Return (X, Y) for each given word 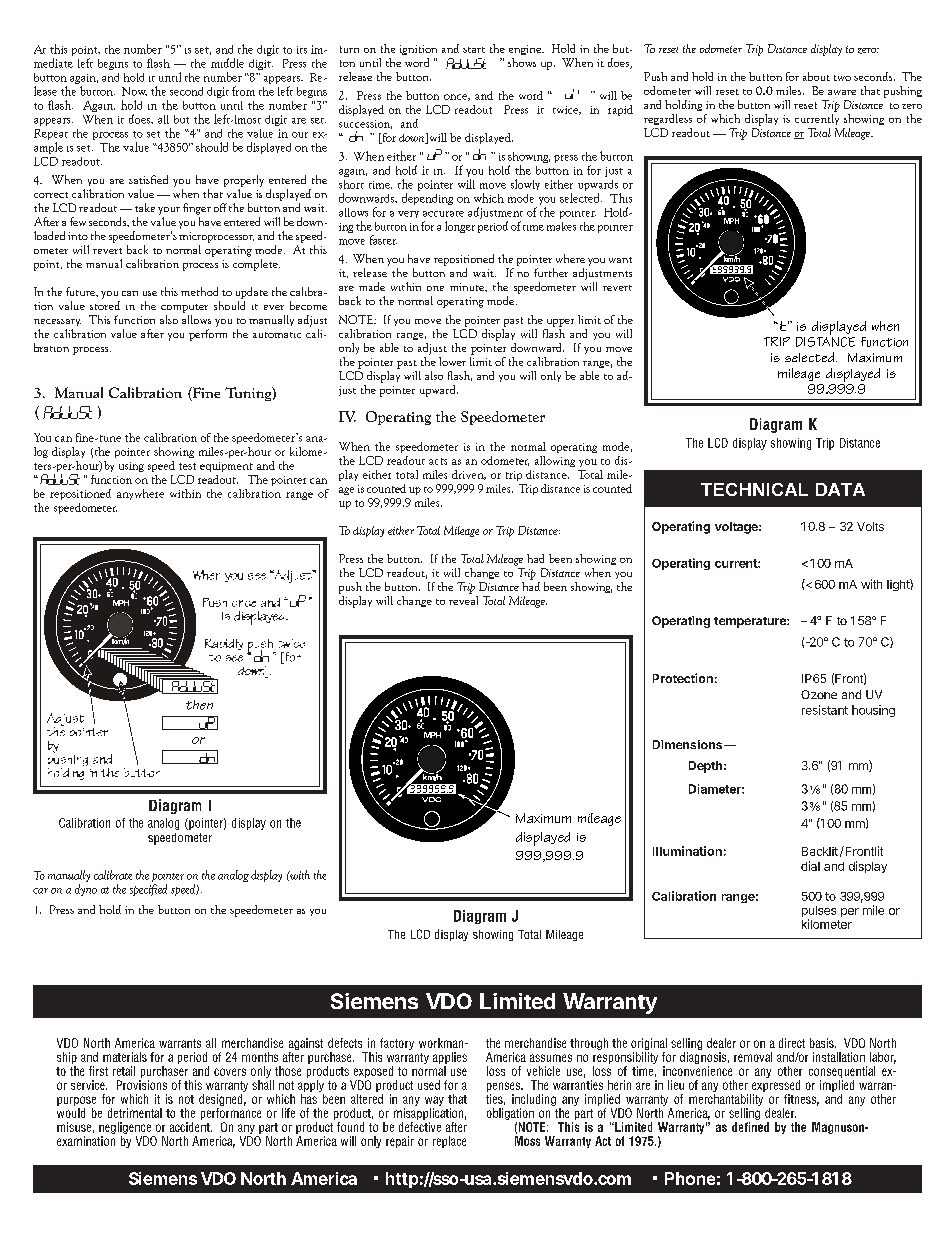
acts (438, 461)
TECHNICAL (754, 489)
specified (148, 890)
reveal (463, 599)
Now (134, 91)
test (187, 466)
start (474, 50)
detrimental (135, 1113)
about (816, 76)
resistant (825, 710)
